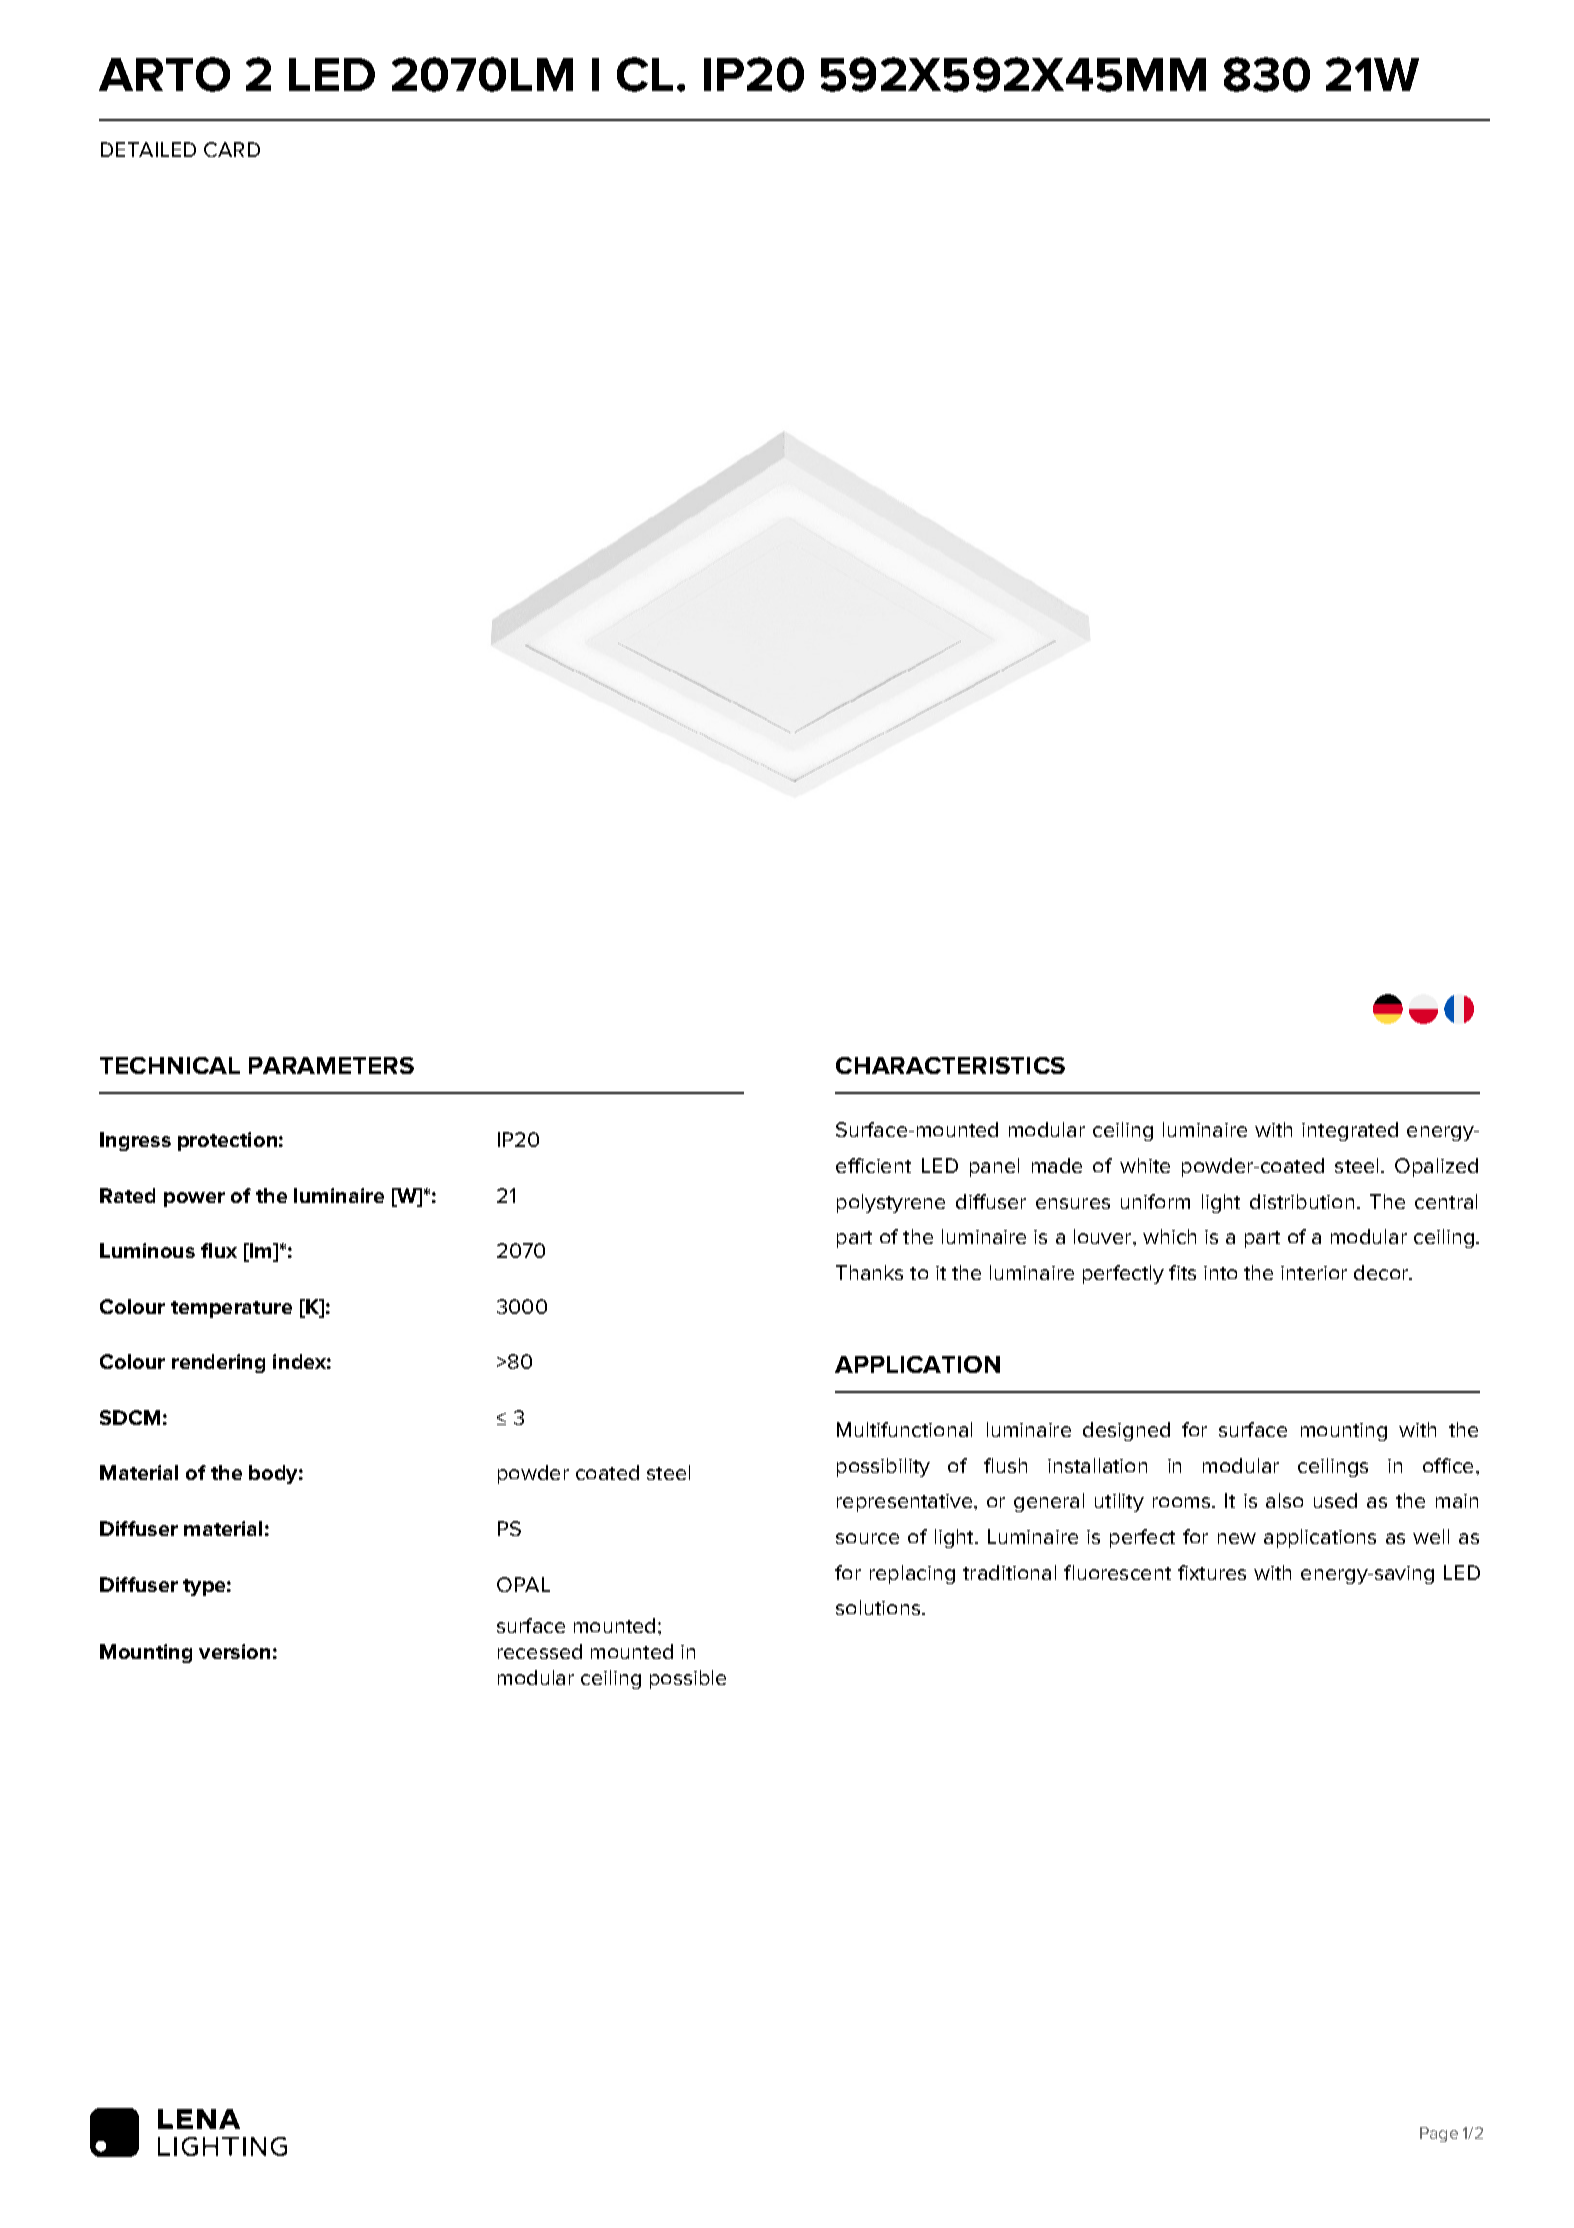 The width and height of the screenshot is (1574, 2228). What do you see at coordinates (148, 149) in the screenshot?
I see `DETAILED` at bounding box center [148, 149].
